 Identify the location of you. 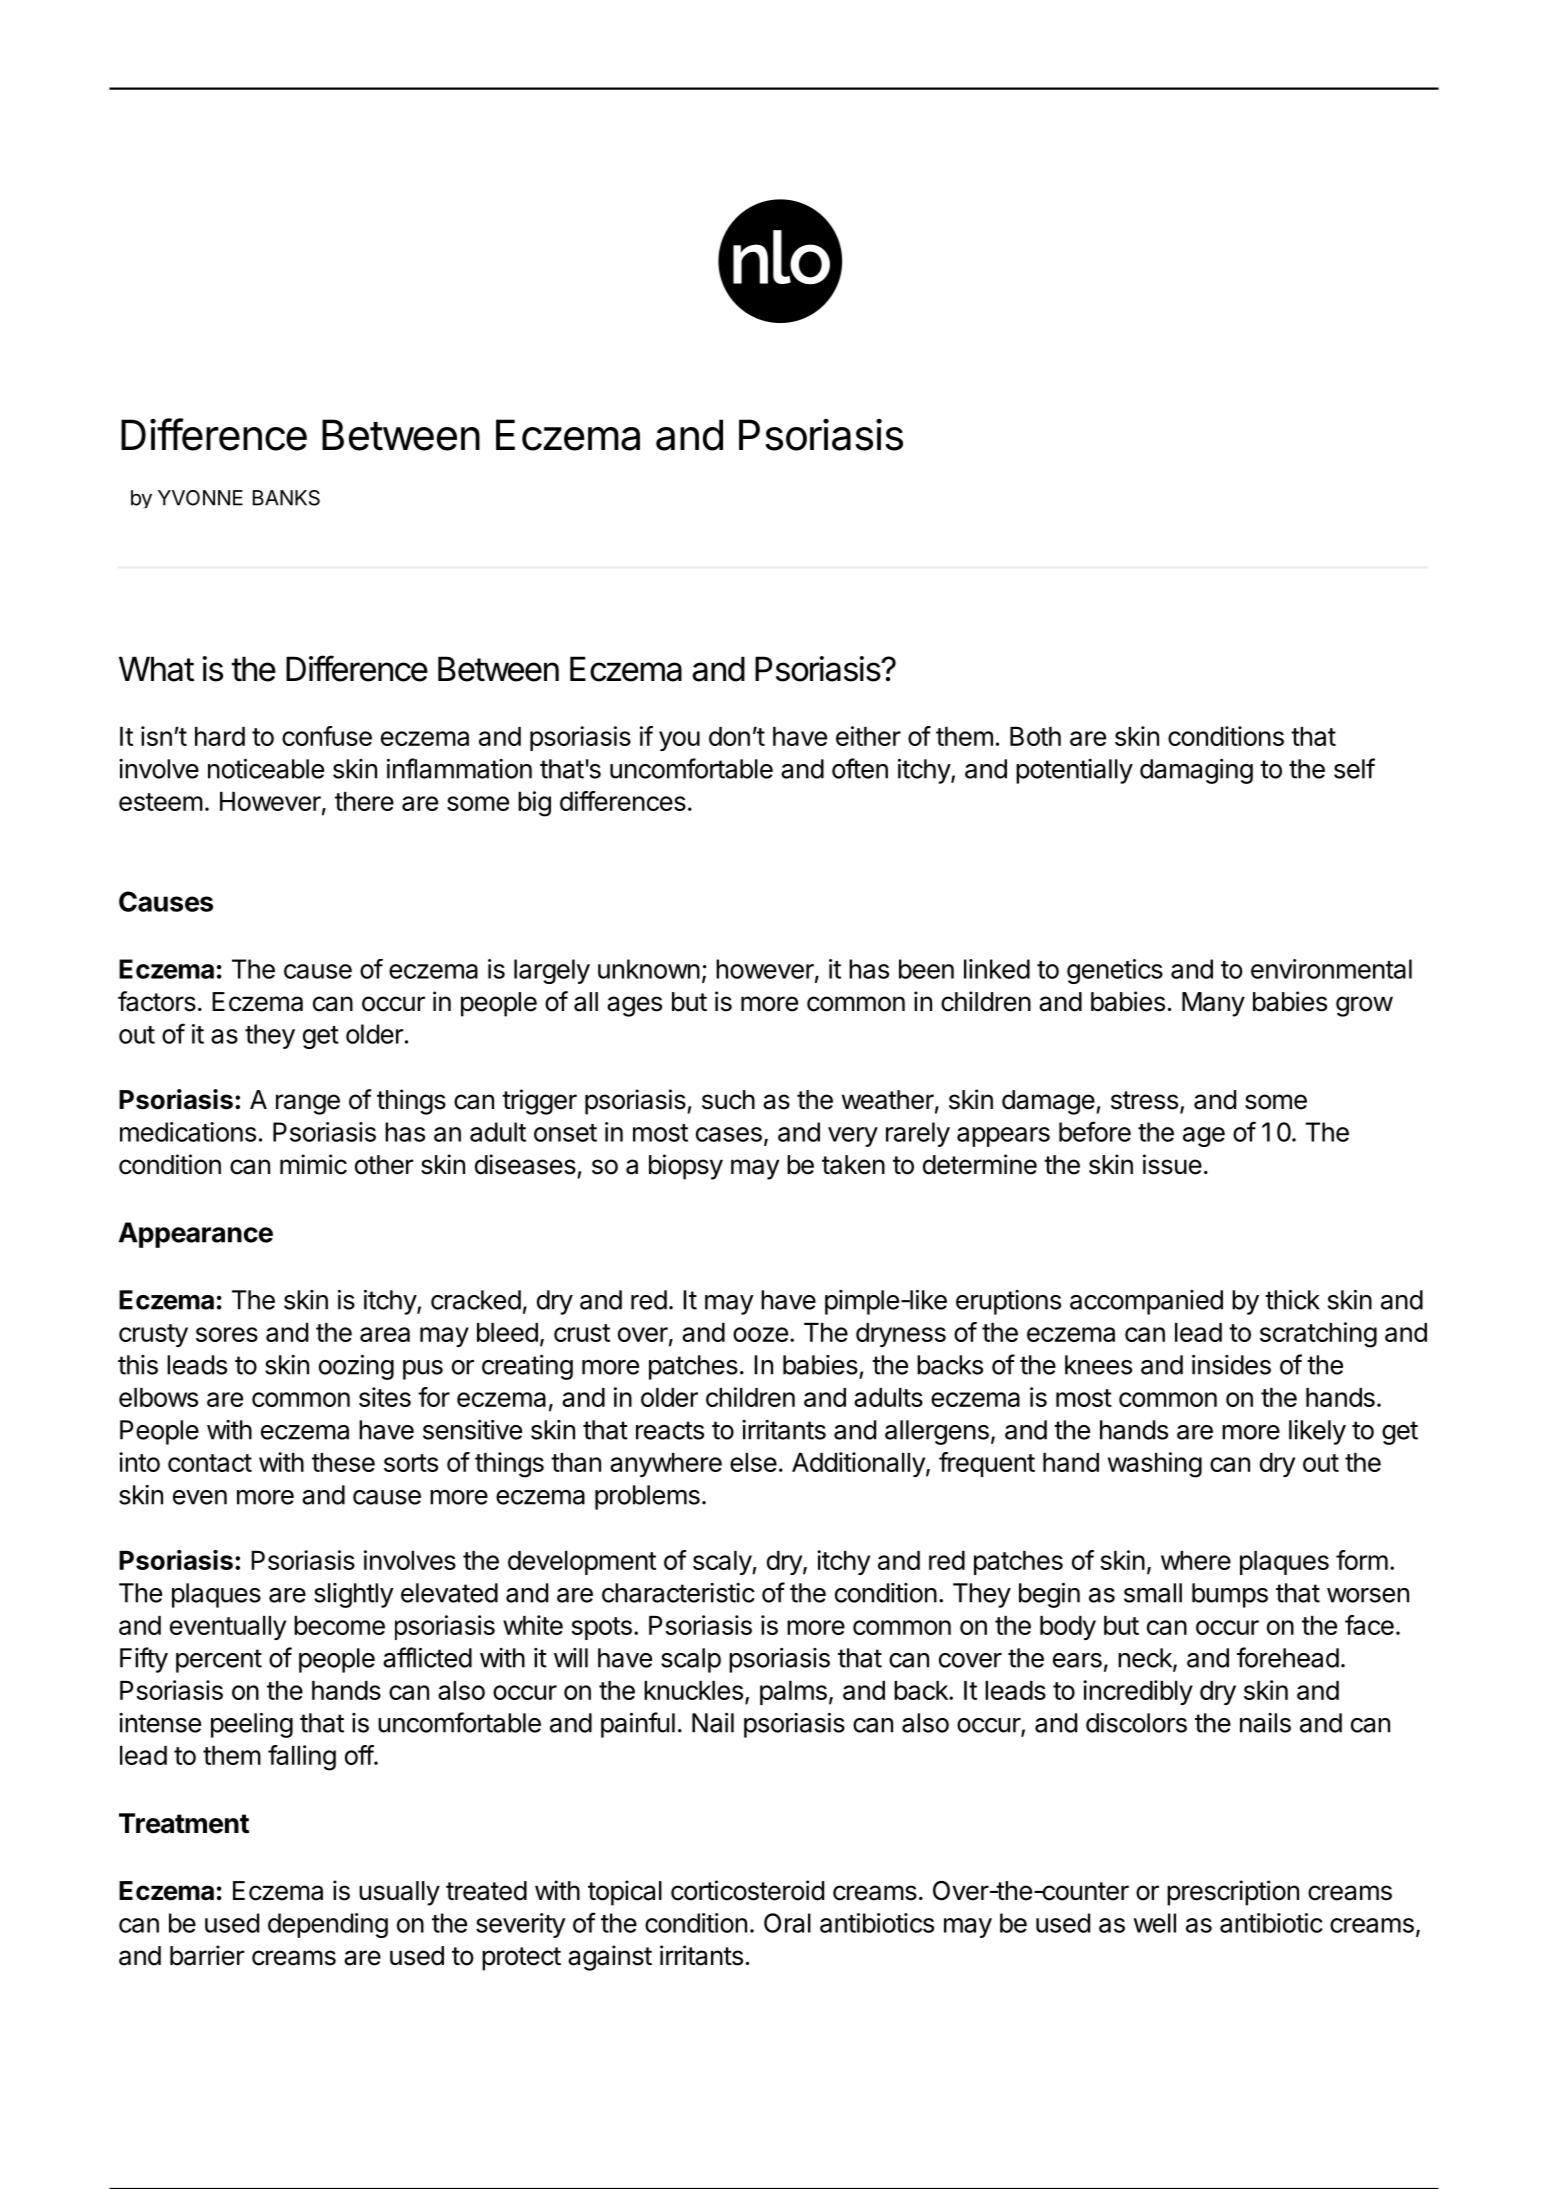
(679, 741).
